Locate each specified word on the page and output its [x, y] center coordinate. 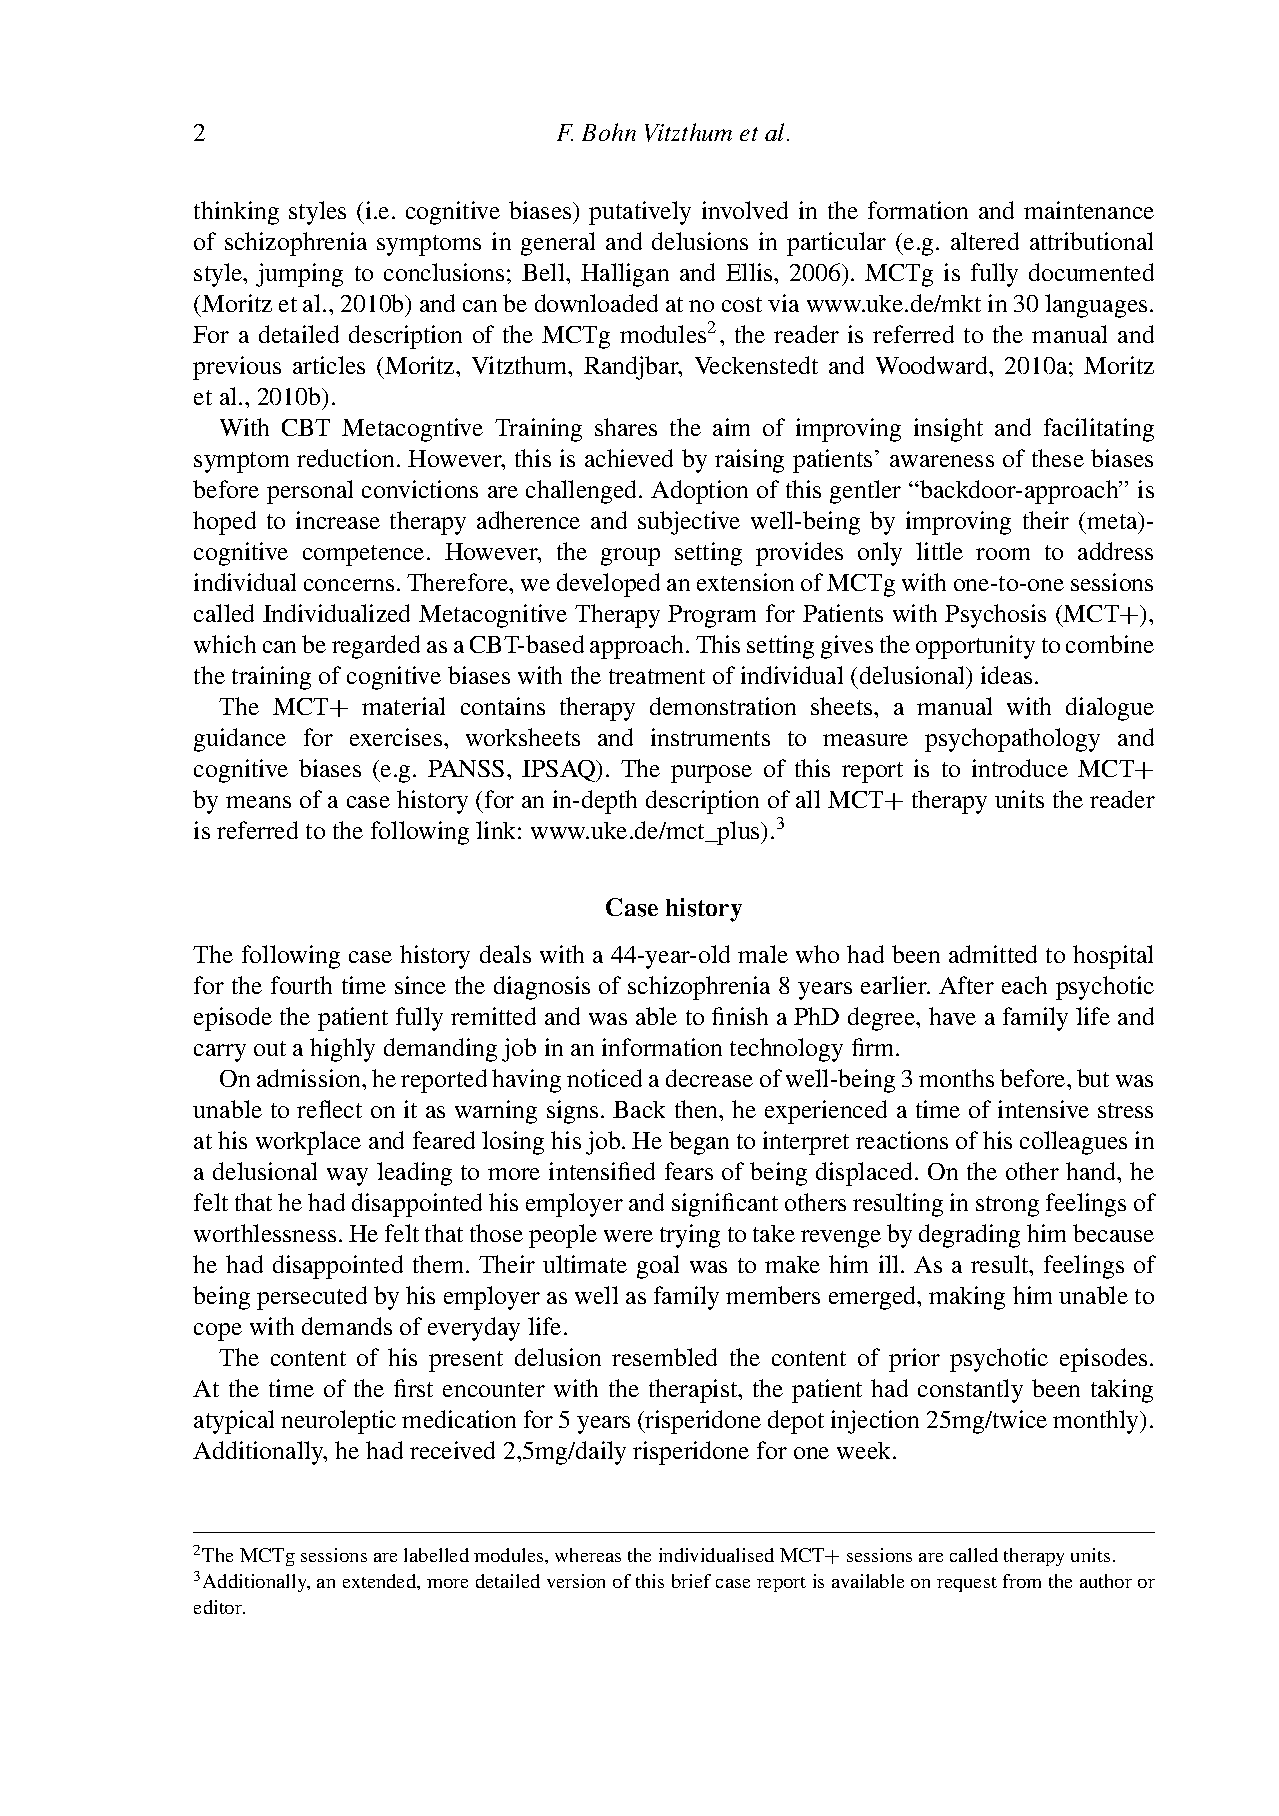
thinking [236, 213]
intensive [1043, 1109]
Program [712, 616]
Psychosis [995, 616]
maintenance [1089, 210]
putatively [640, 213]
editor [219, 1607]
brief [691, 1581]
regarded [376, 647]
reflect [329, 1109]
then [698, 1109]
